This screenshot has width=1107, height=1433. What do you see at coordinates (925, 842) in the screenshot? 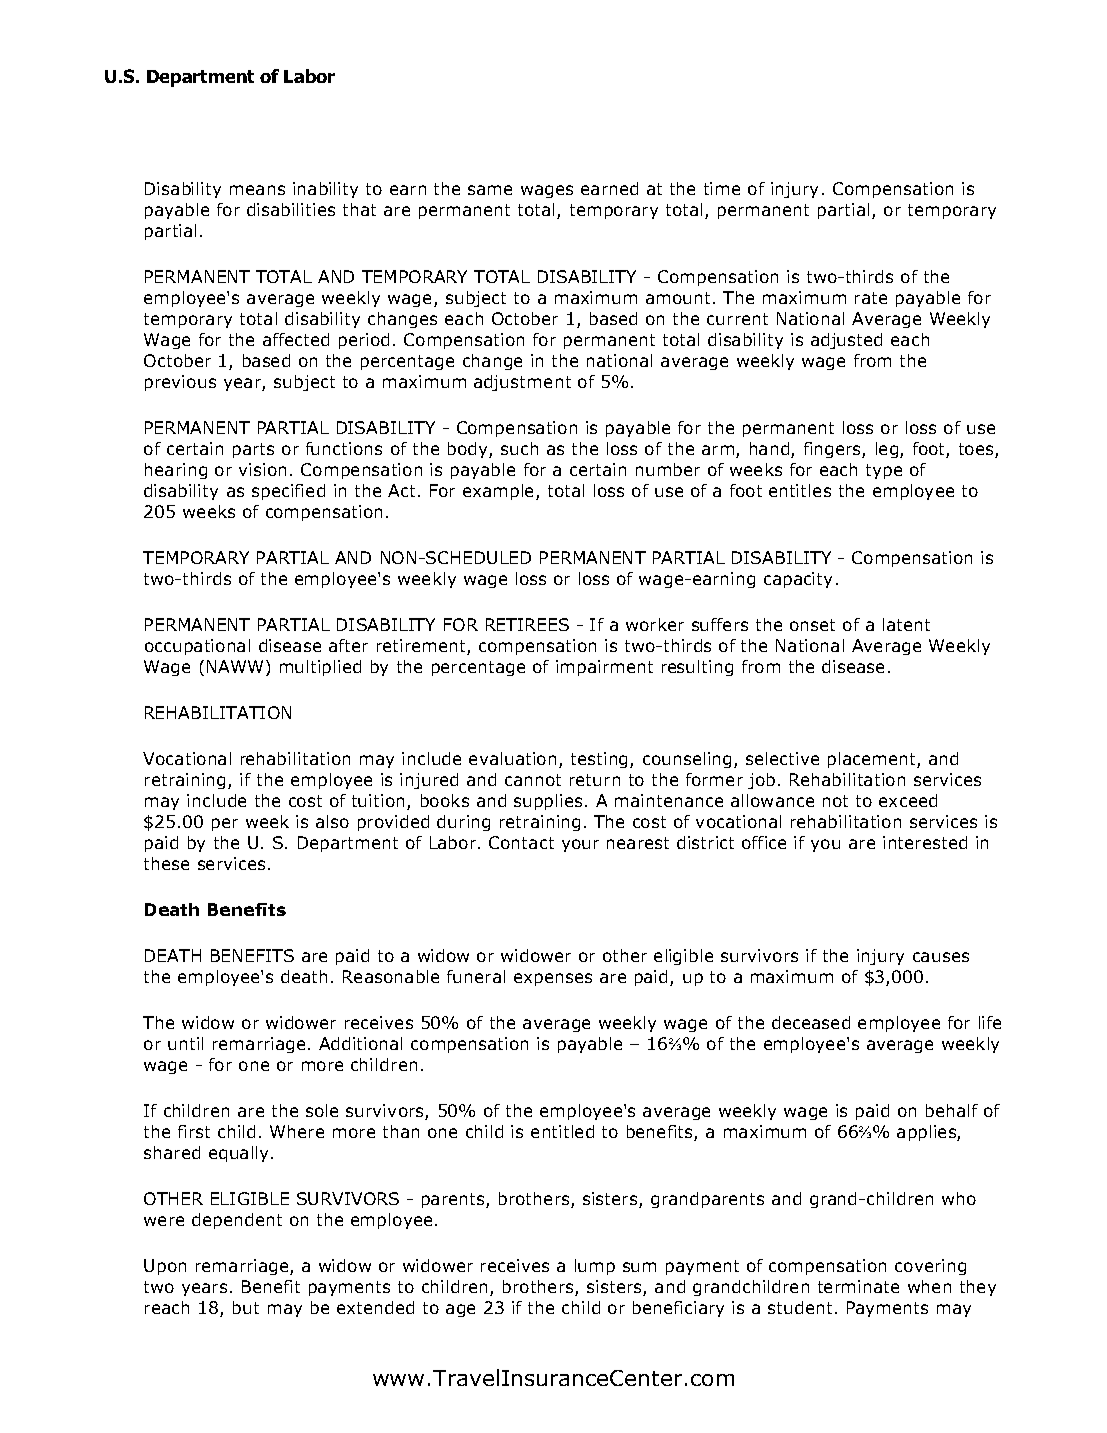
I see `interested` at bounding box center [925, 842].
